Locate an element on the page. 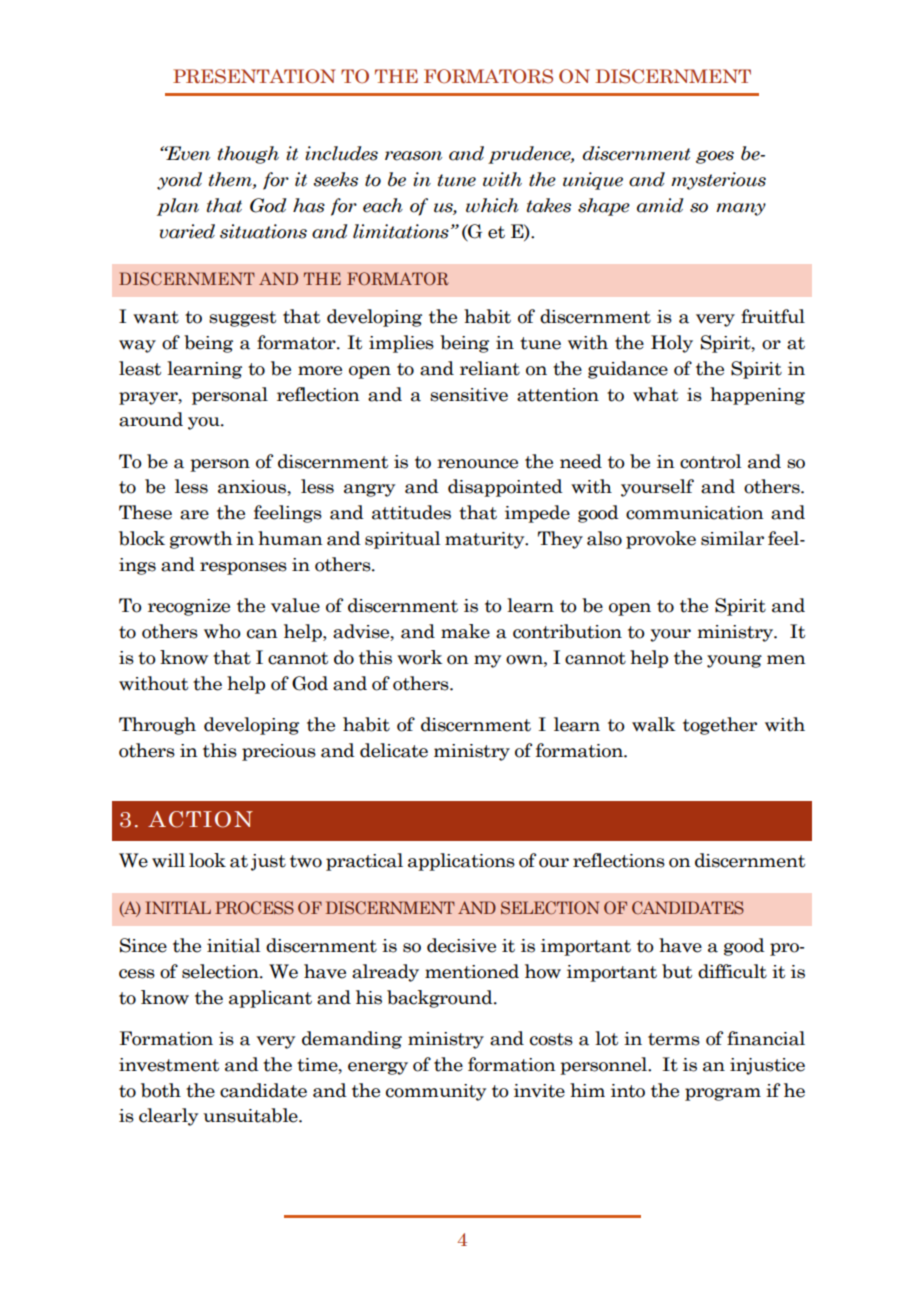 Image resolution: width=924 pixels, height=1309 pixels. reason is located at coordinates (413, 156).
